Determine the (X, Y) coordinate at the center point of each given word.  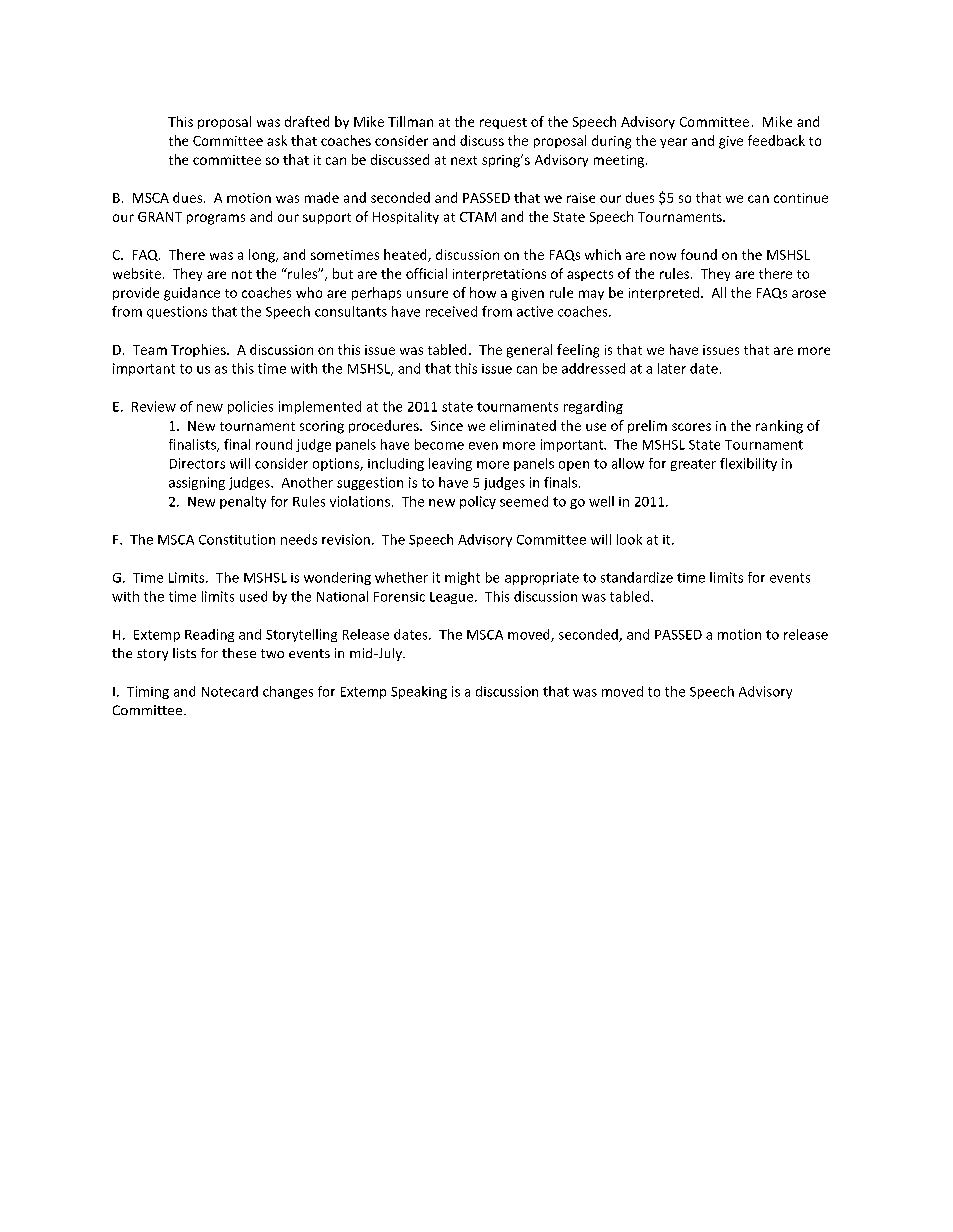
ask (277, 140)
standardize (637, 577)
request (503, 123)
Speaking (419, 692)
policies (250, 407)
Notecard (230, 691)
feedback (776, 140)
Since (447, 426)
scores (691, 427)
